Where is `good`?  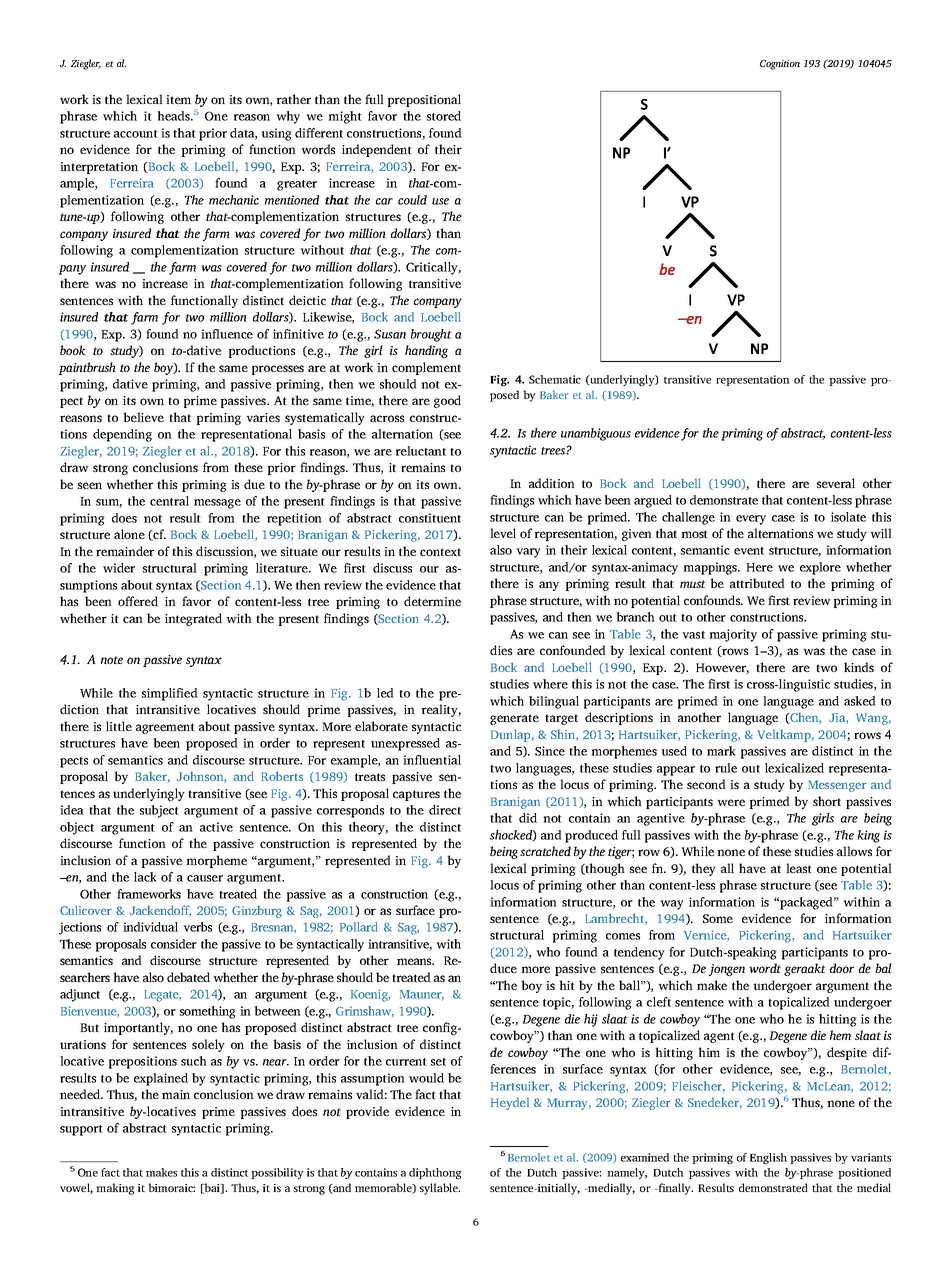
good is located at coordinates (447, 401).
